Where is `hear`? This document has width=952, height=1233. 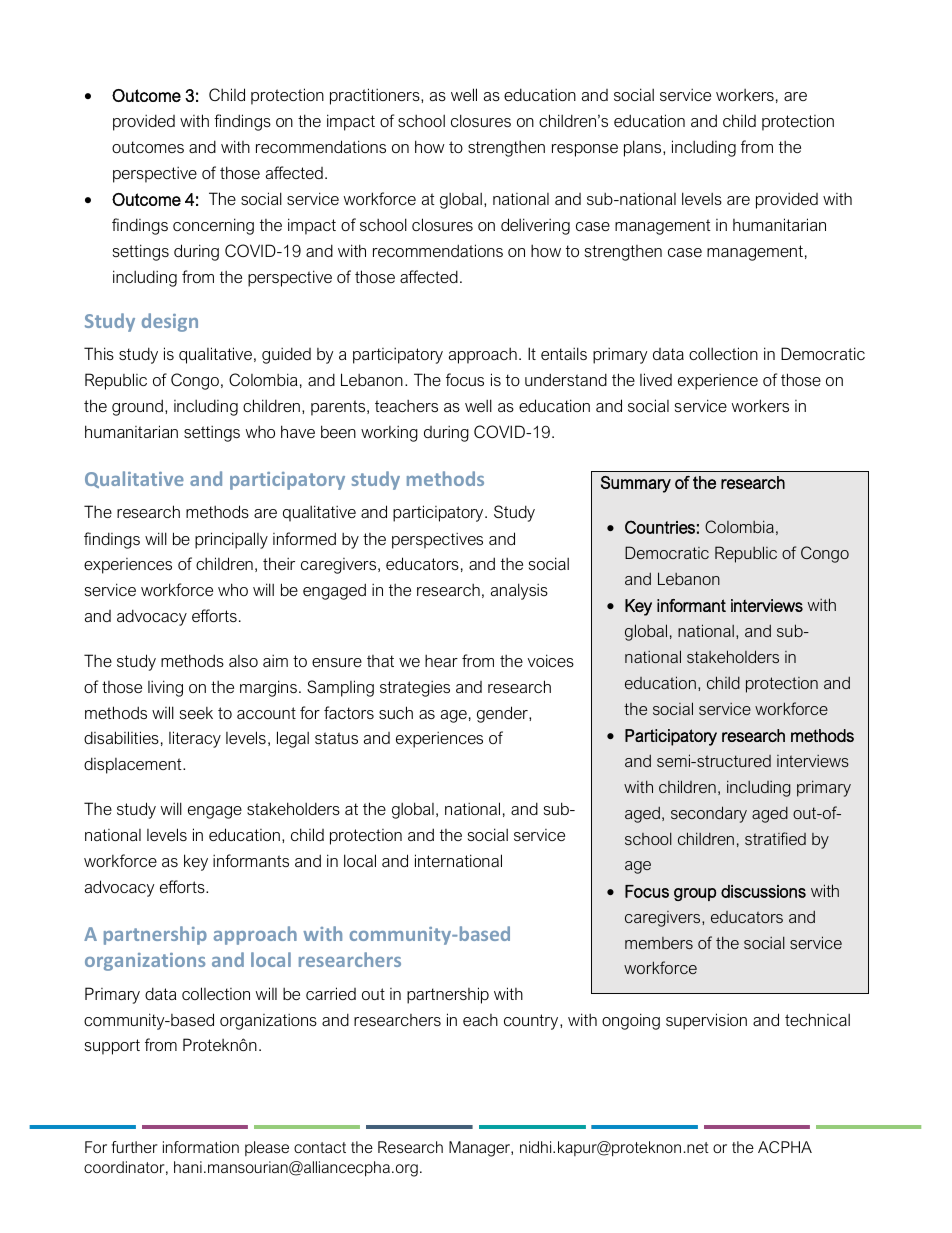 hear is located at coordinates (441, 660).
